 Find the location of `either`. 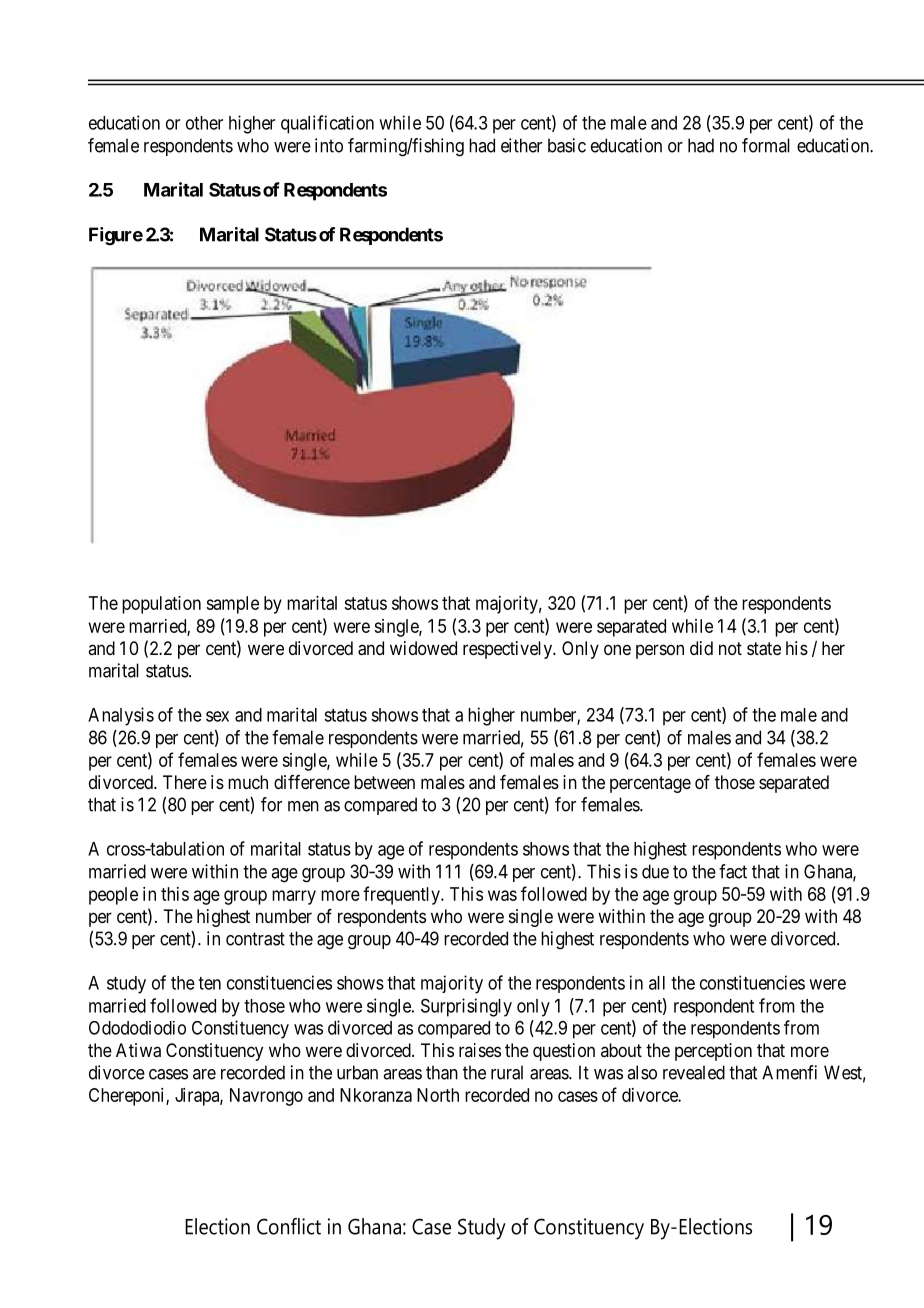

either is located at coordinates (521, 145).
